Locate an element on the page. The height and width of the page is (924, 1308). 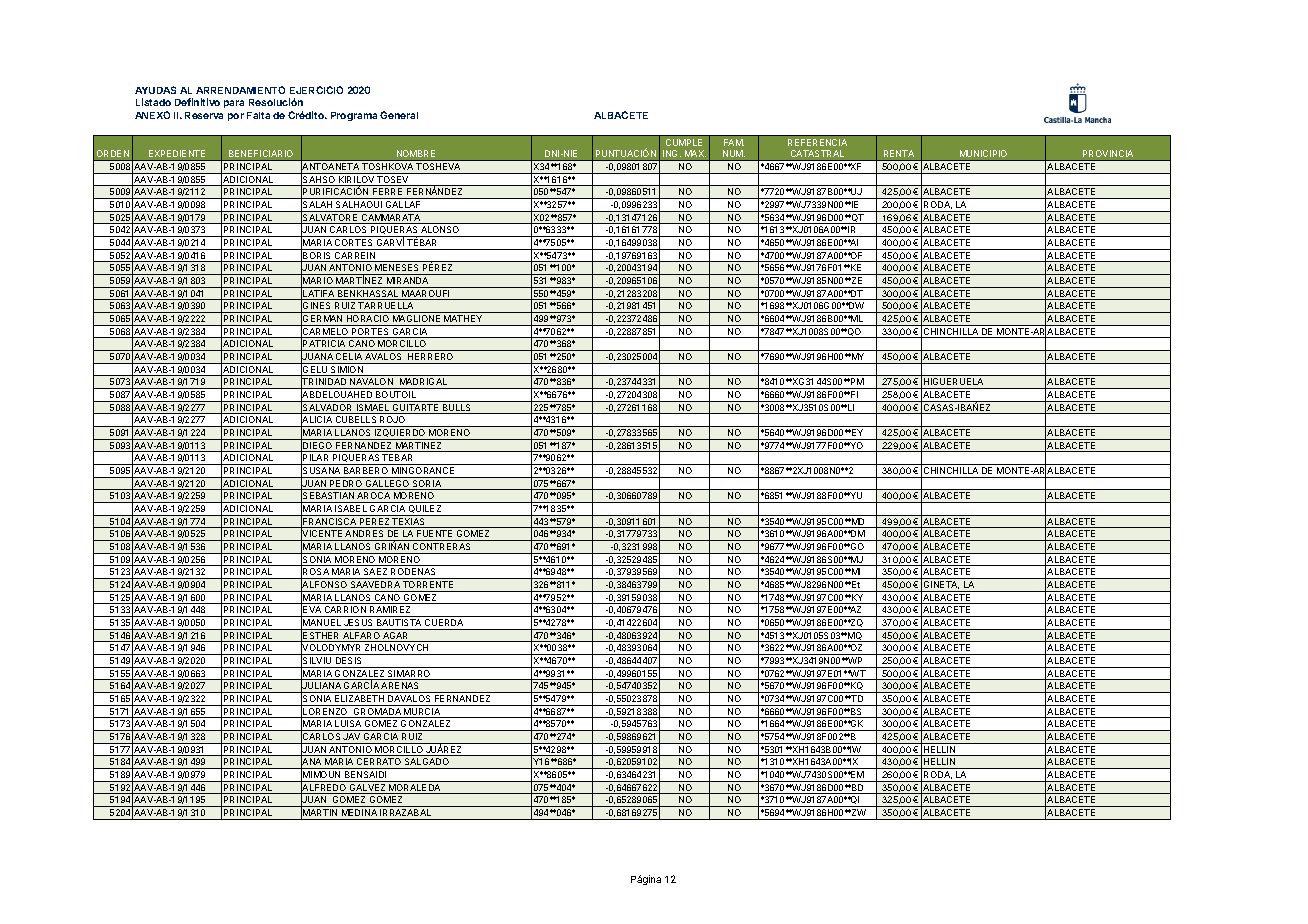
PEDRO is located at coordinates (346, 485).
